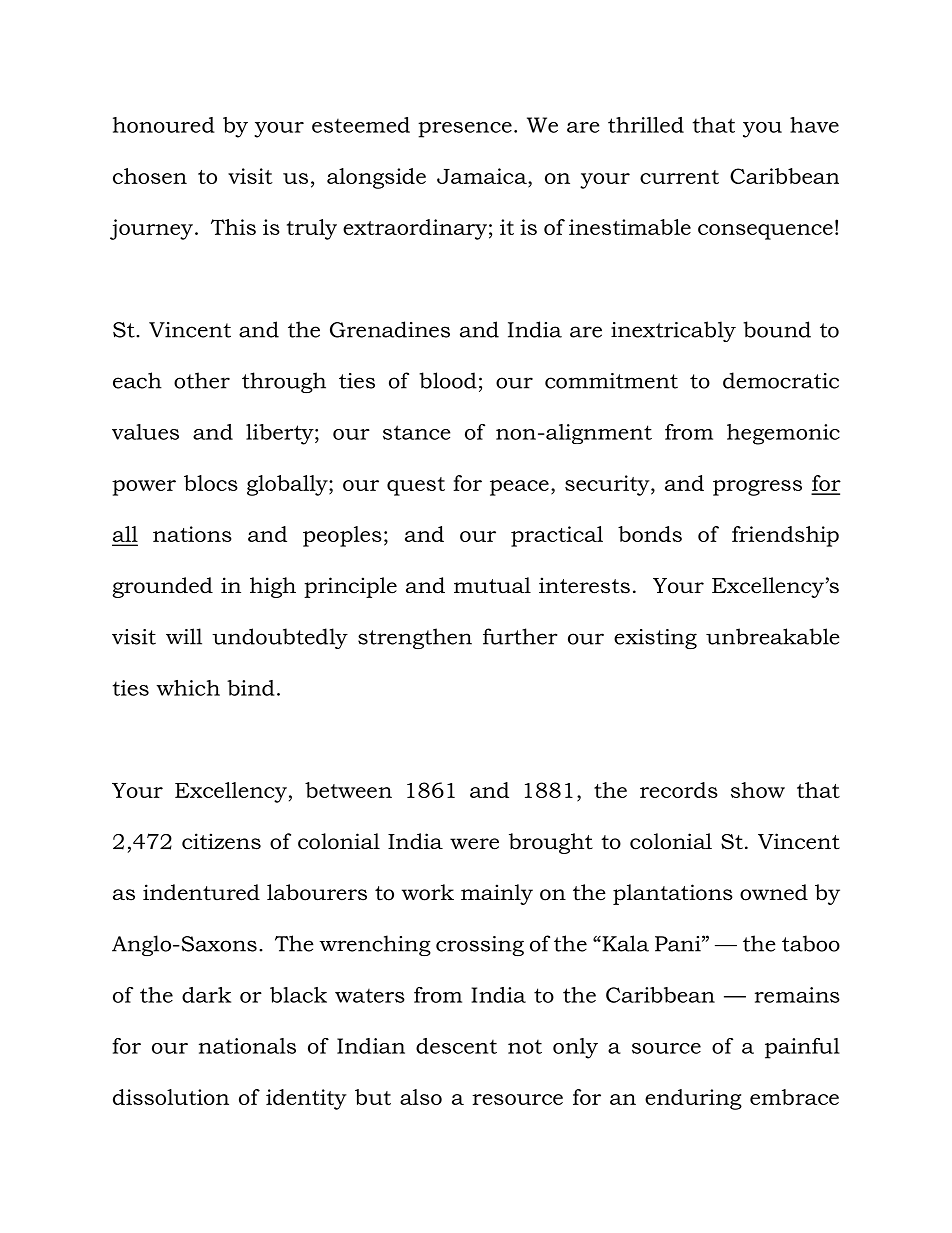 The height and width of the screenshot is (1233, 952). What do you see at coordinates (211, 483) in the screenshot?
I see `blocs` at bounding box center [211, 483].
